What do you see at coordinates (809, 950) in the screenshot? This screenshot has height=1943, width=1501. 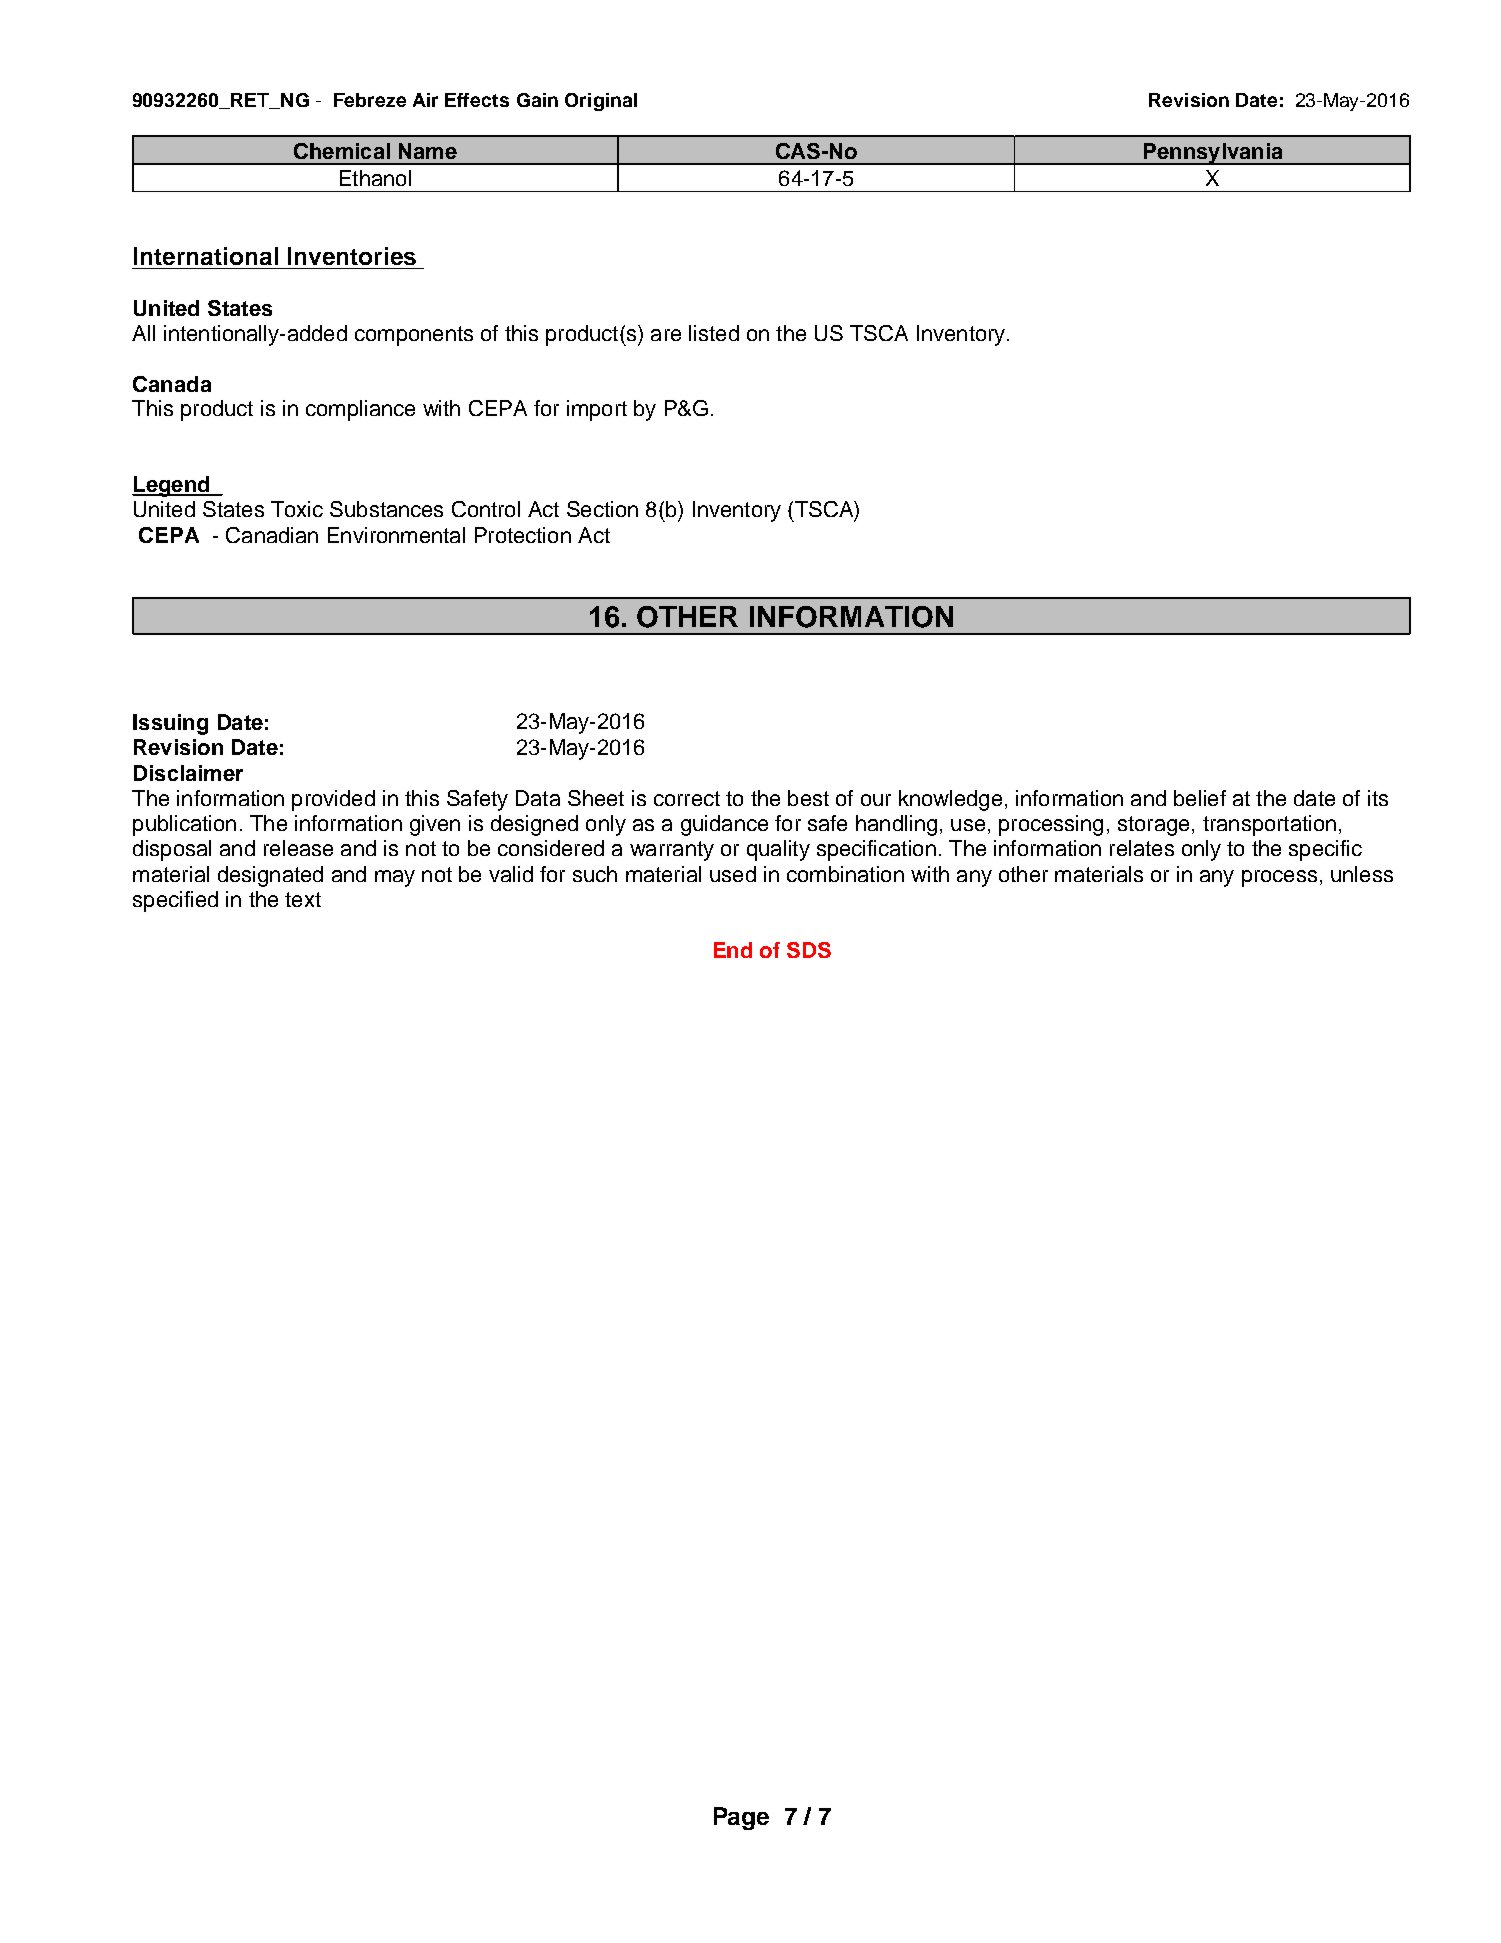 I see `SDS` at bounding box center [809, 950].
